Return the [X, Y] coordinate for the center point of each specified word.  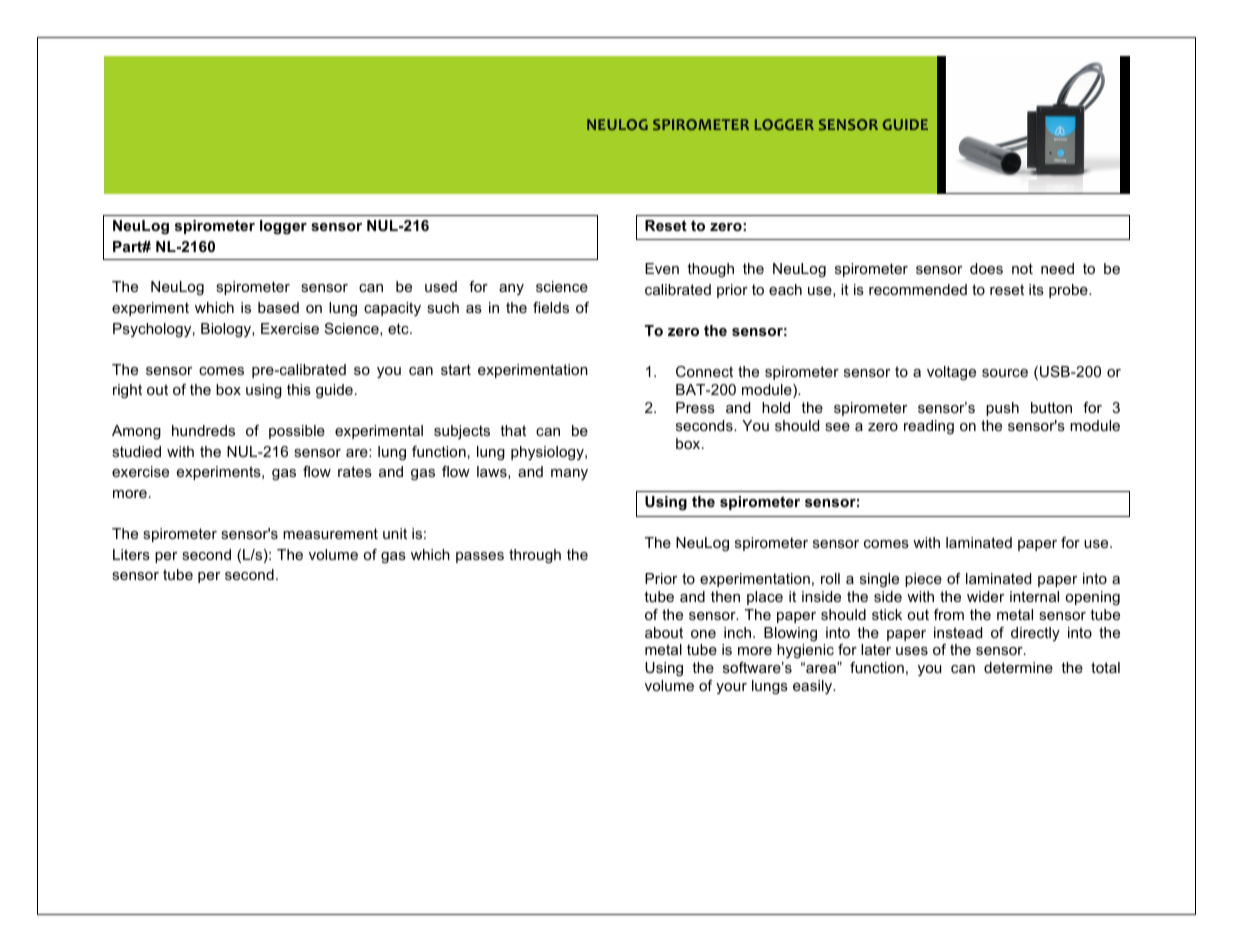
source [1005, 373]
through [535, 556]
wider [985, 596]
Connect [704, 371]
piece [923, 580]
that [513, 430]
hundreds [203, 430]
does [986, 268]
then [725, 596]
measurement [330, 533]
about [664, 632]
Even [662, 268]
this [299, 389]
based [278, 307]
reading [929, 427]
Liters [131, 554]
